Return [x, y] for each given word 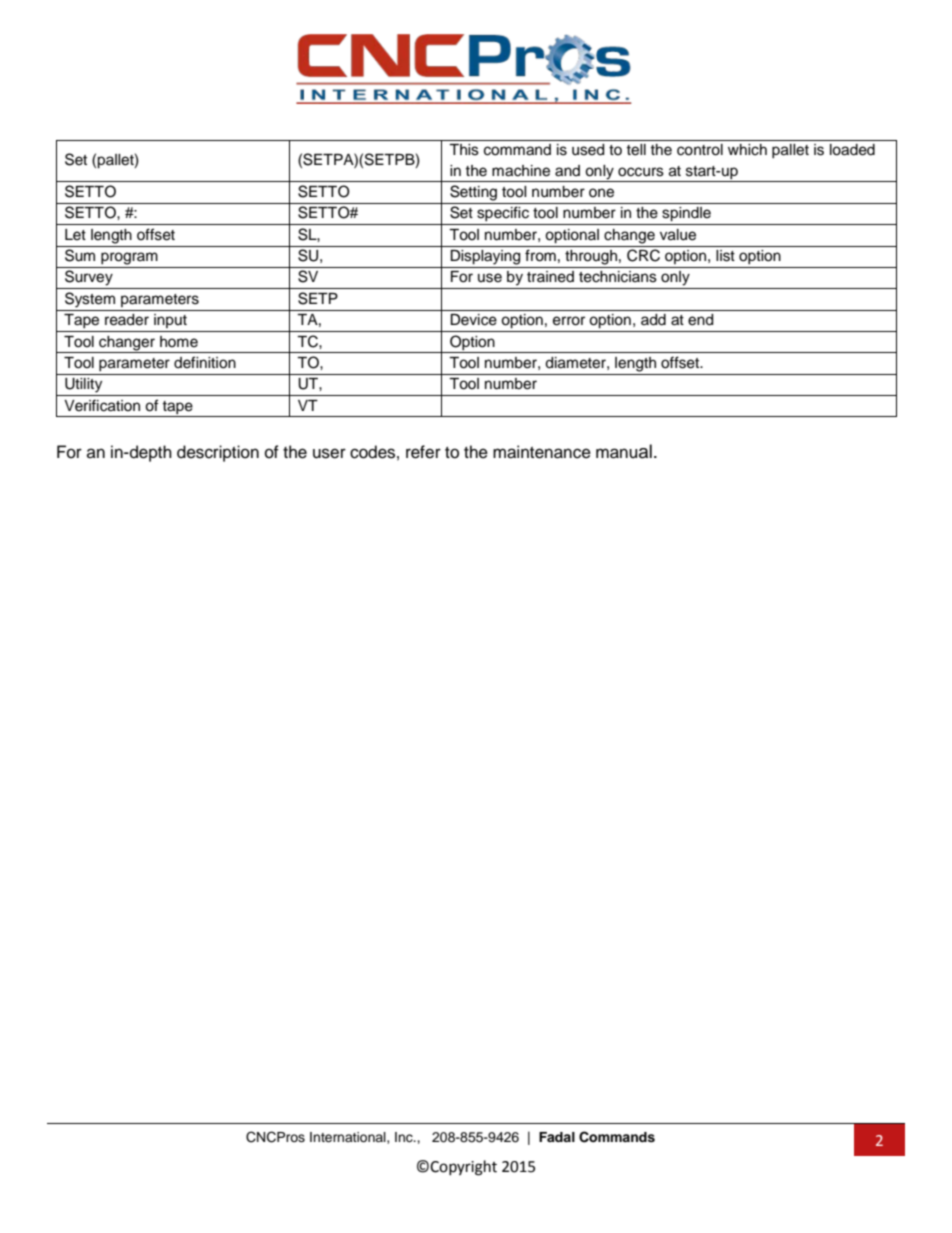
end [700, 320]
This [464, 150]
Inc [405, 1137]
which [747, 150]
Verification [102, 405]
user [329, 453]
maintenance [542, 452]
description [218, 453]
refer [423, 452]
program [129, 258]
